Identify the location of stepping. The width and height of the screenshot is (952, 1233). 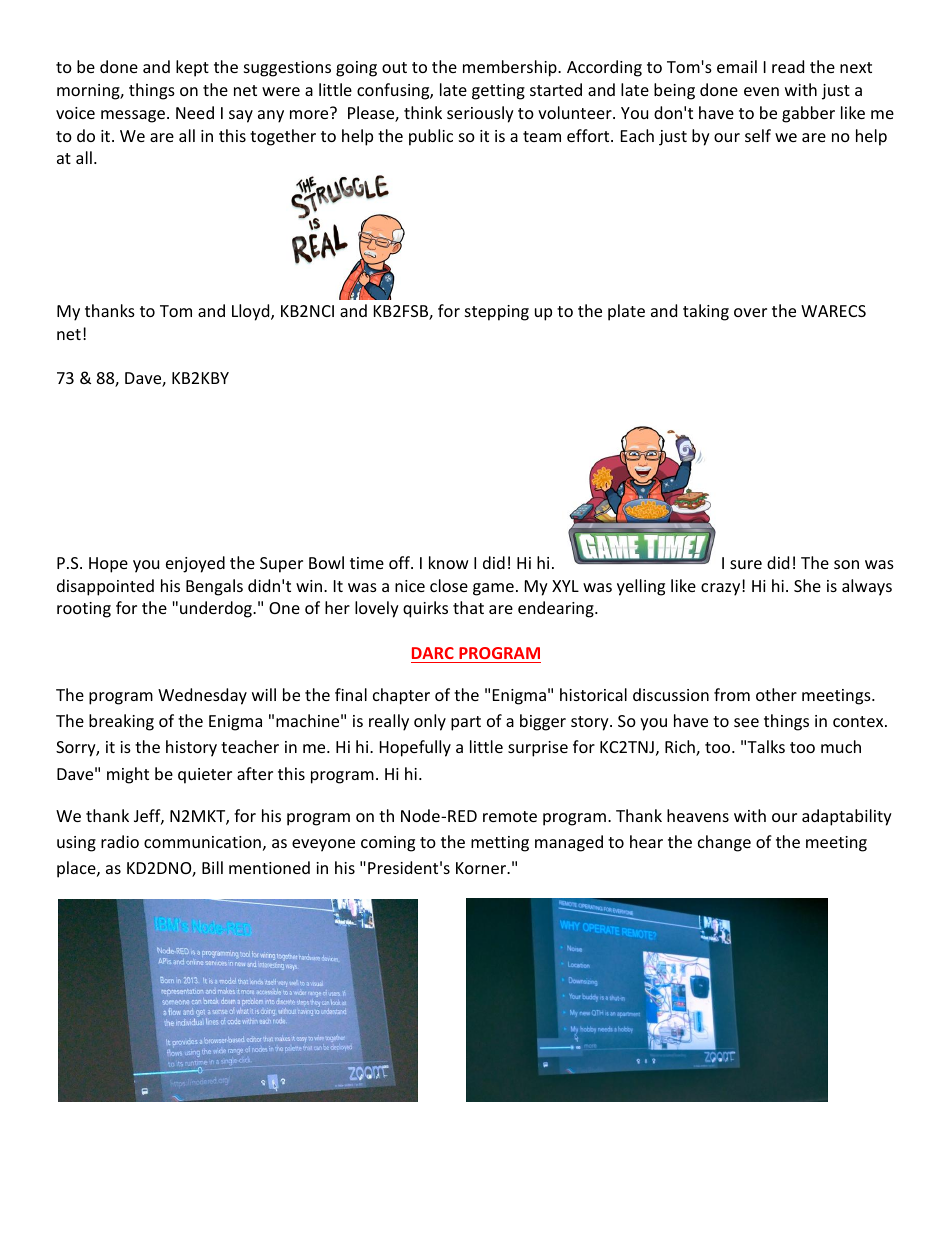
(497, 313).
